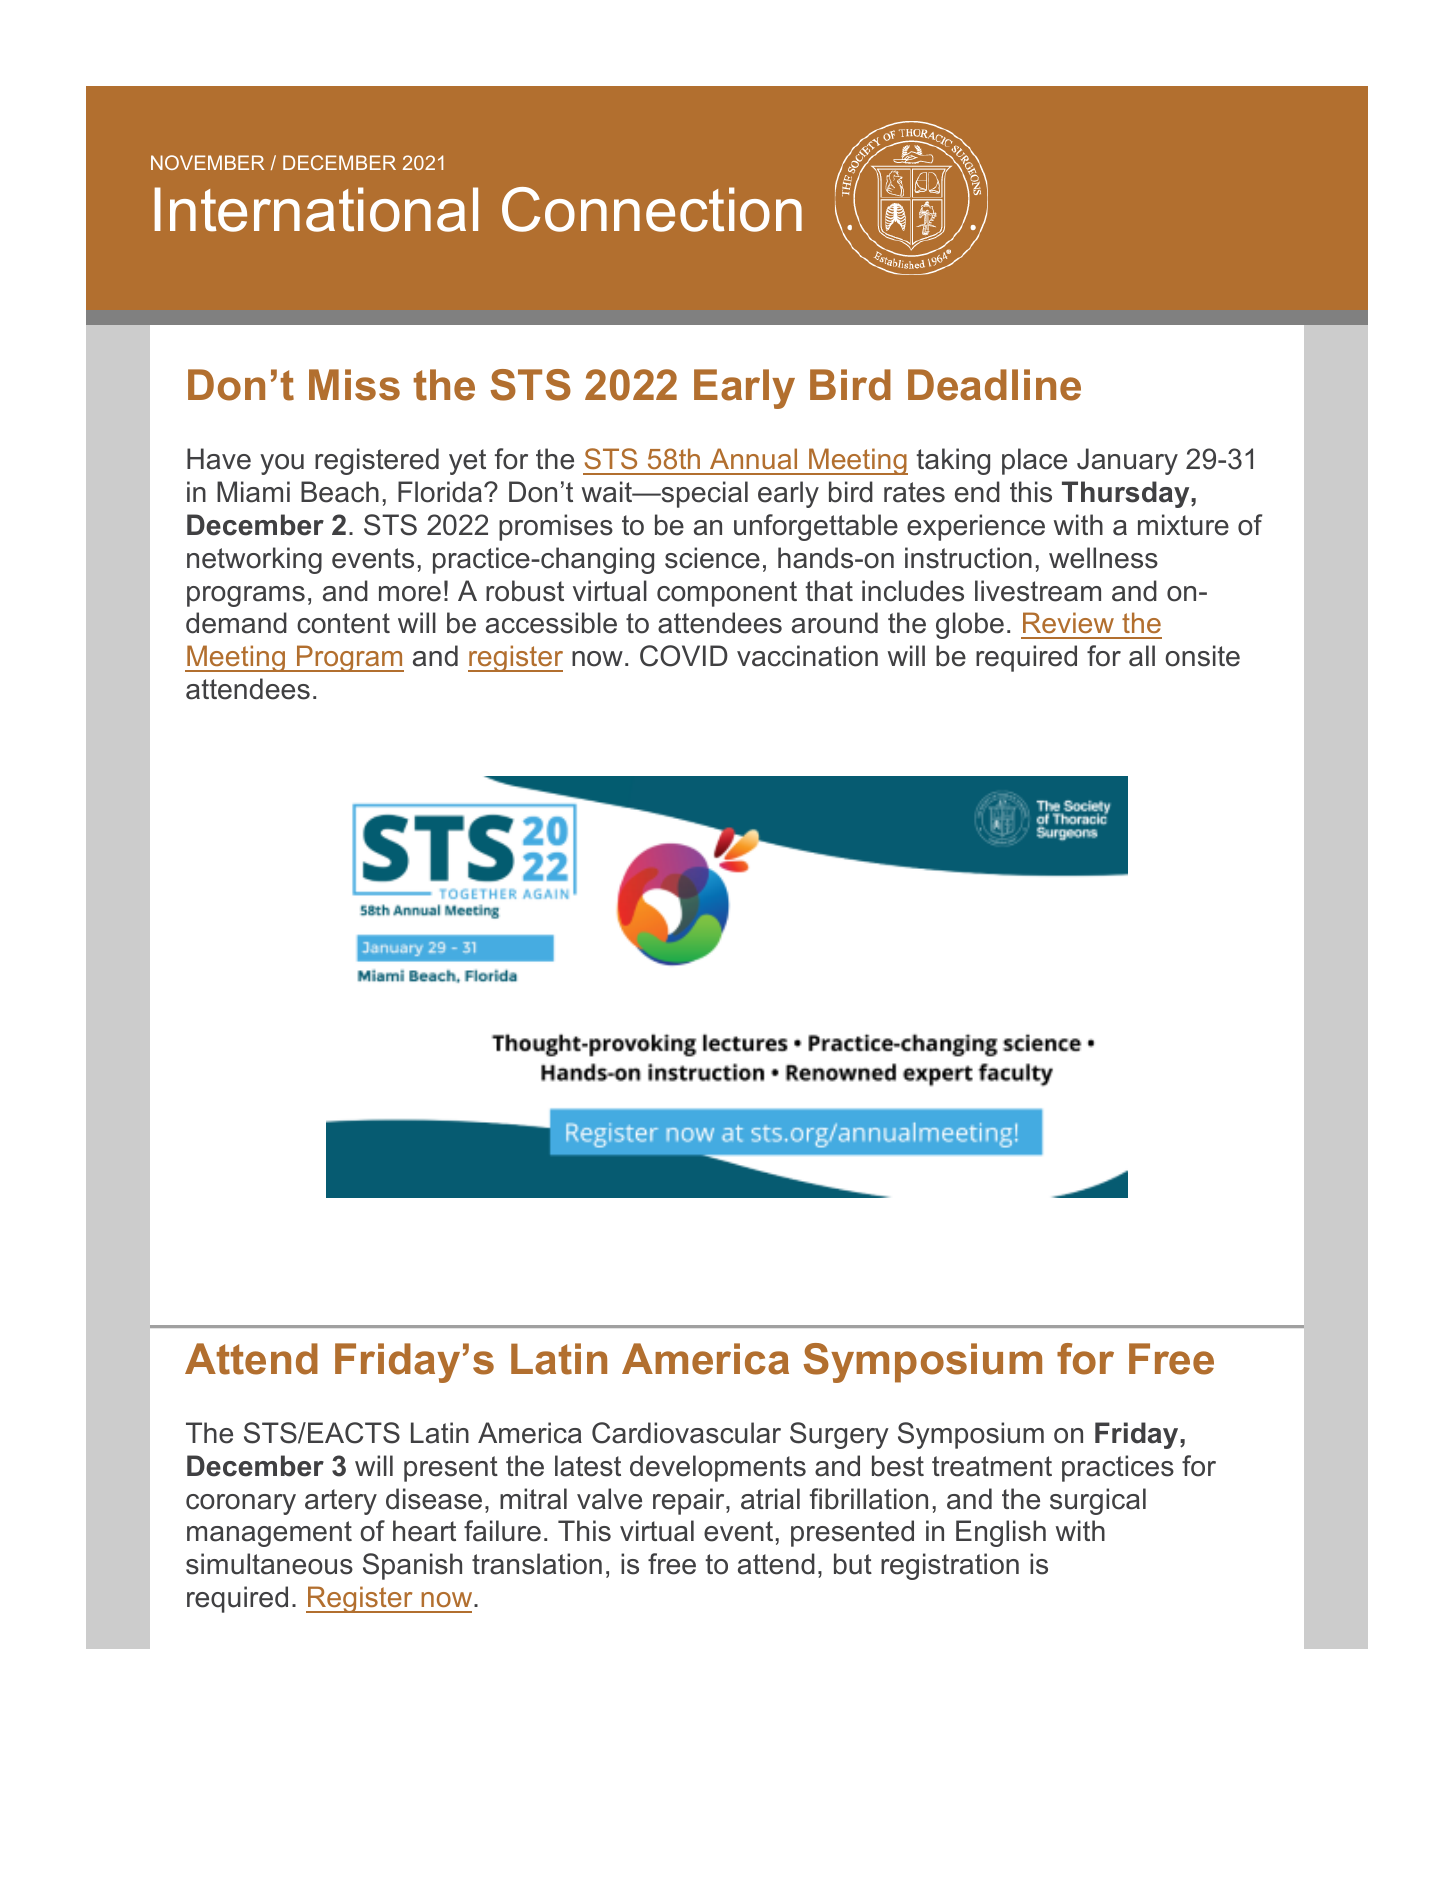  Describe the element at coordinates (686, 1433) in the page. I see `Cardiovascular` at that location.
